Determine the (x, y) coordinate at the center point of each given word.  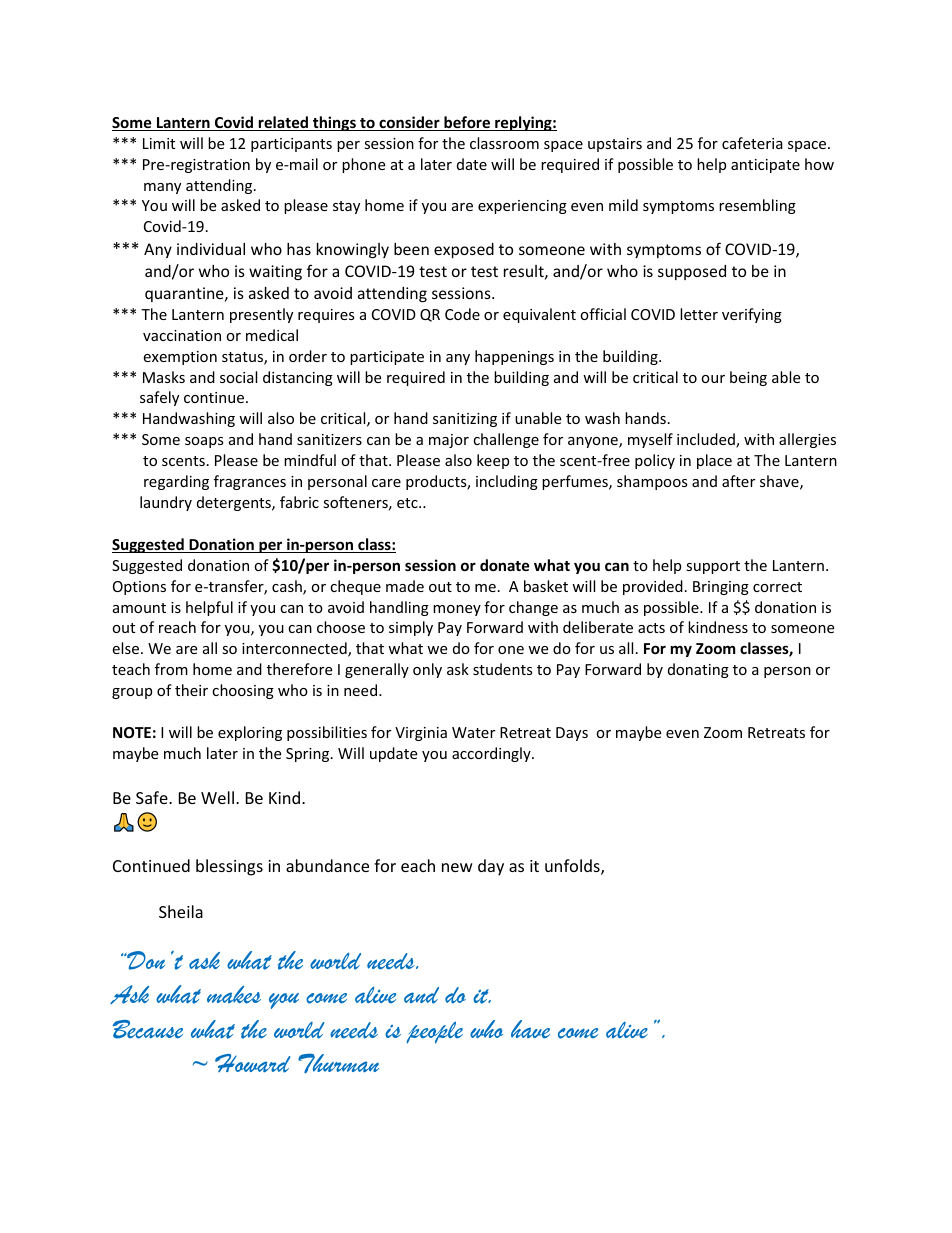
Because (147, 1029)
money (457, 610)
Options (139, 588)
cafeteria (752, 143)
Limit (159, 143)
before (467, 123)
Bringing (721, 588)
